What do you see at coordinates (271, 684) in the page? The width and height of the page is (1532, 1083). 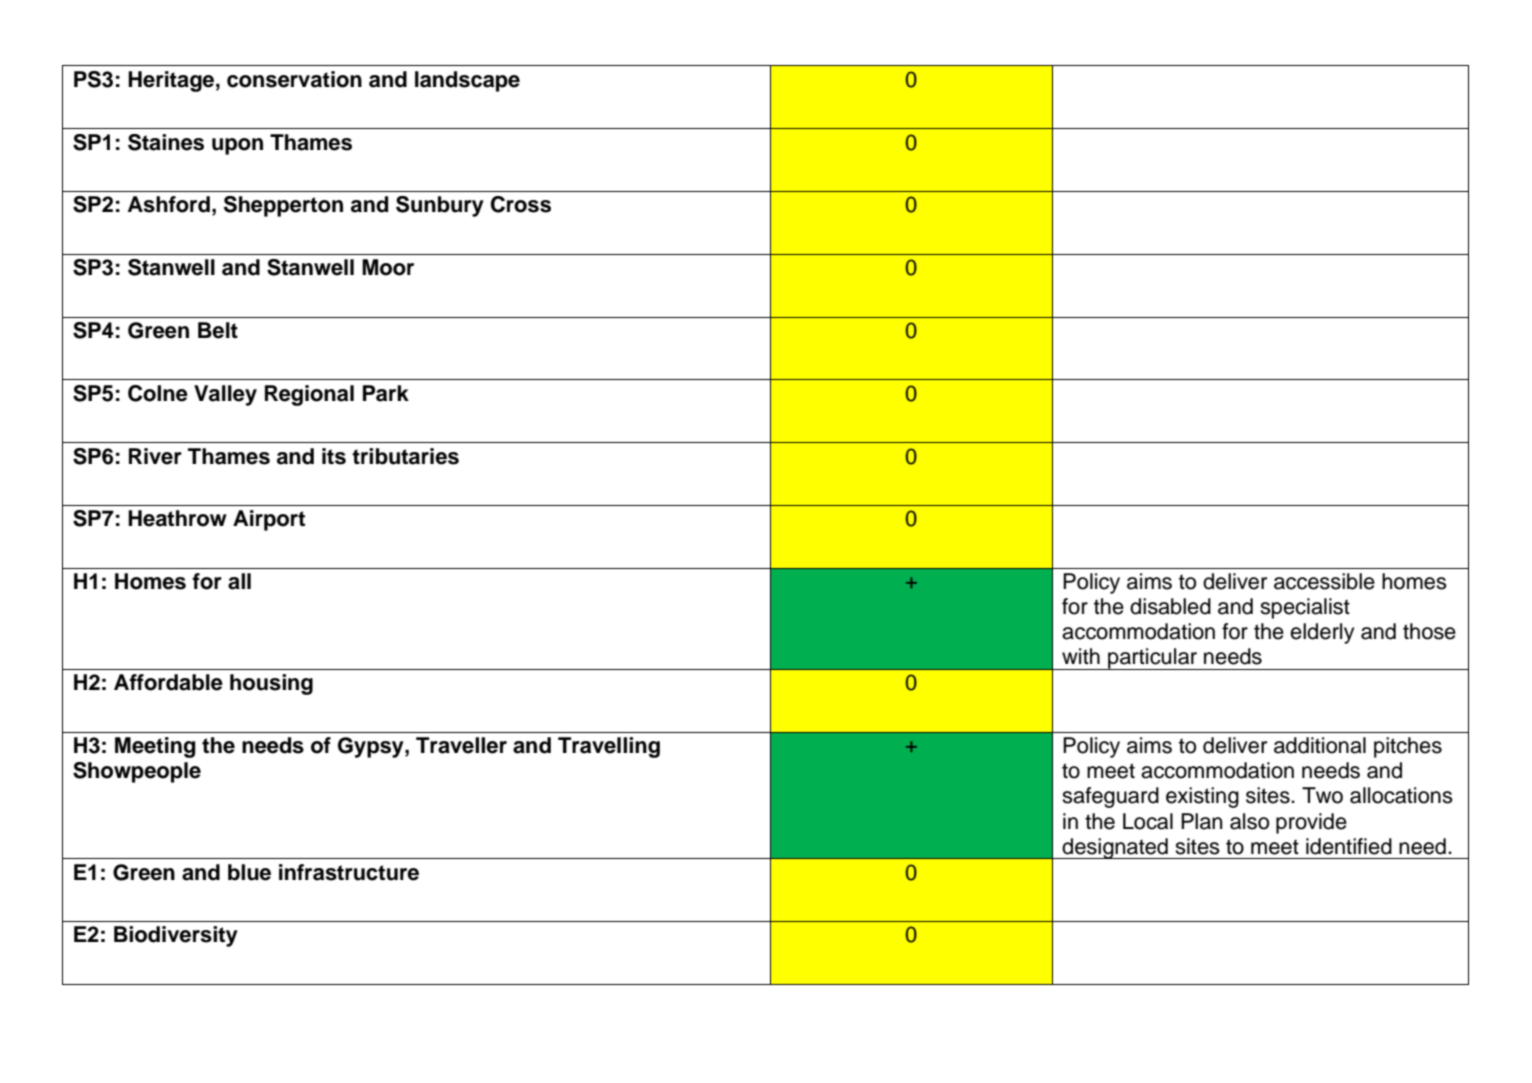 I see `housing` at bounding box center [271, 684].
